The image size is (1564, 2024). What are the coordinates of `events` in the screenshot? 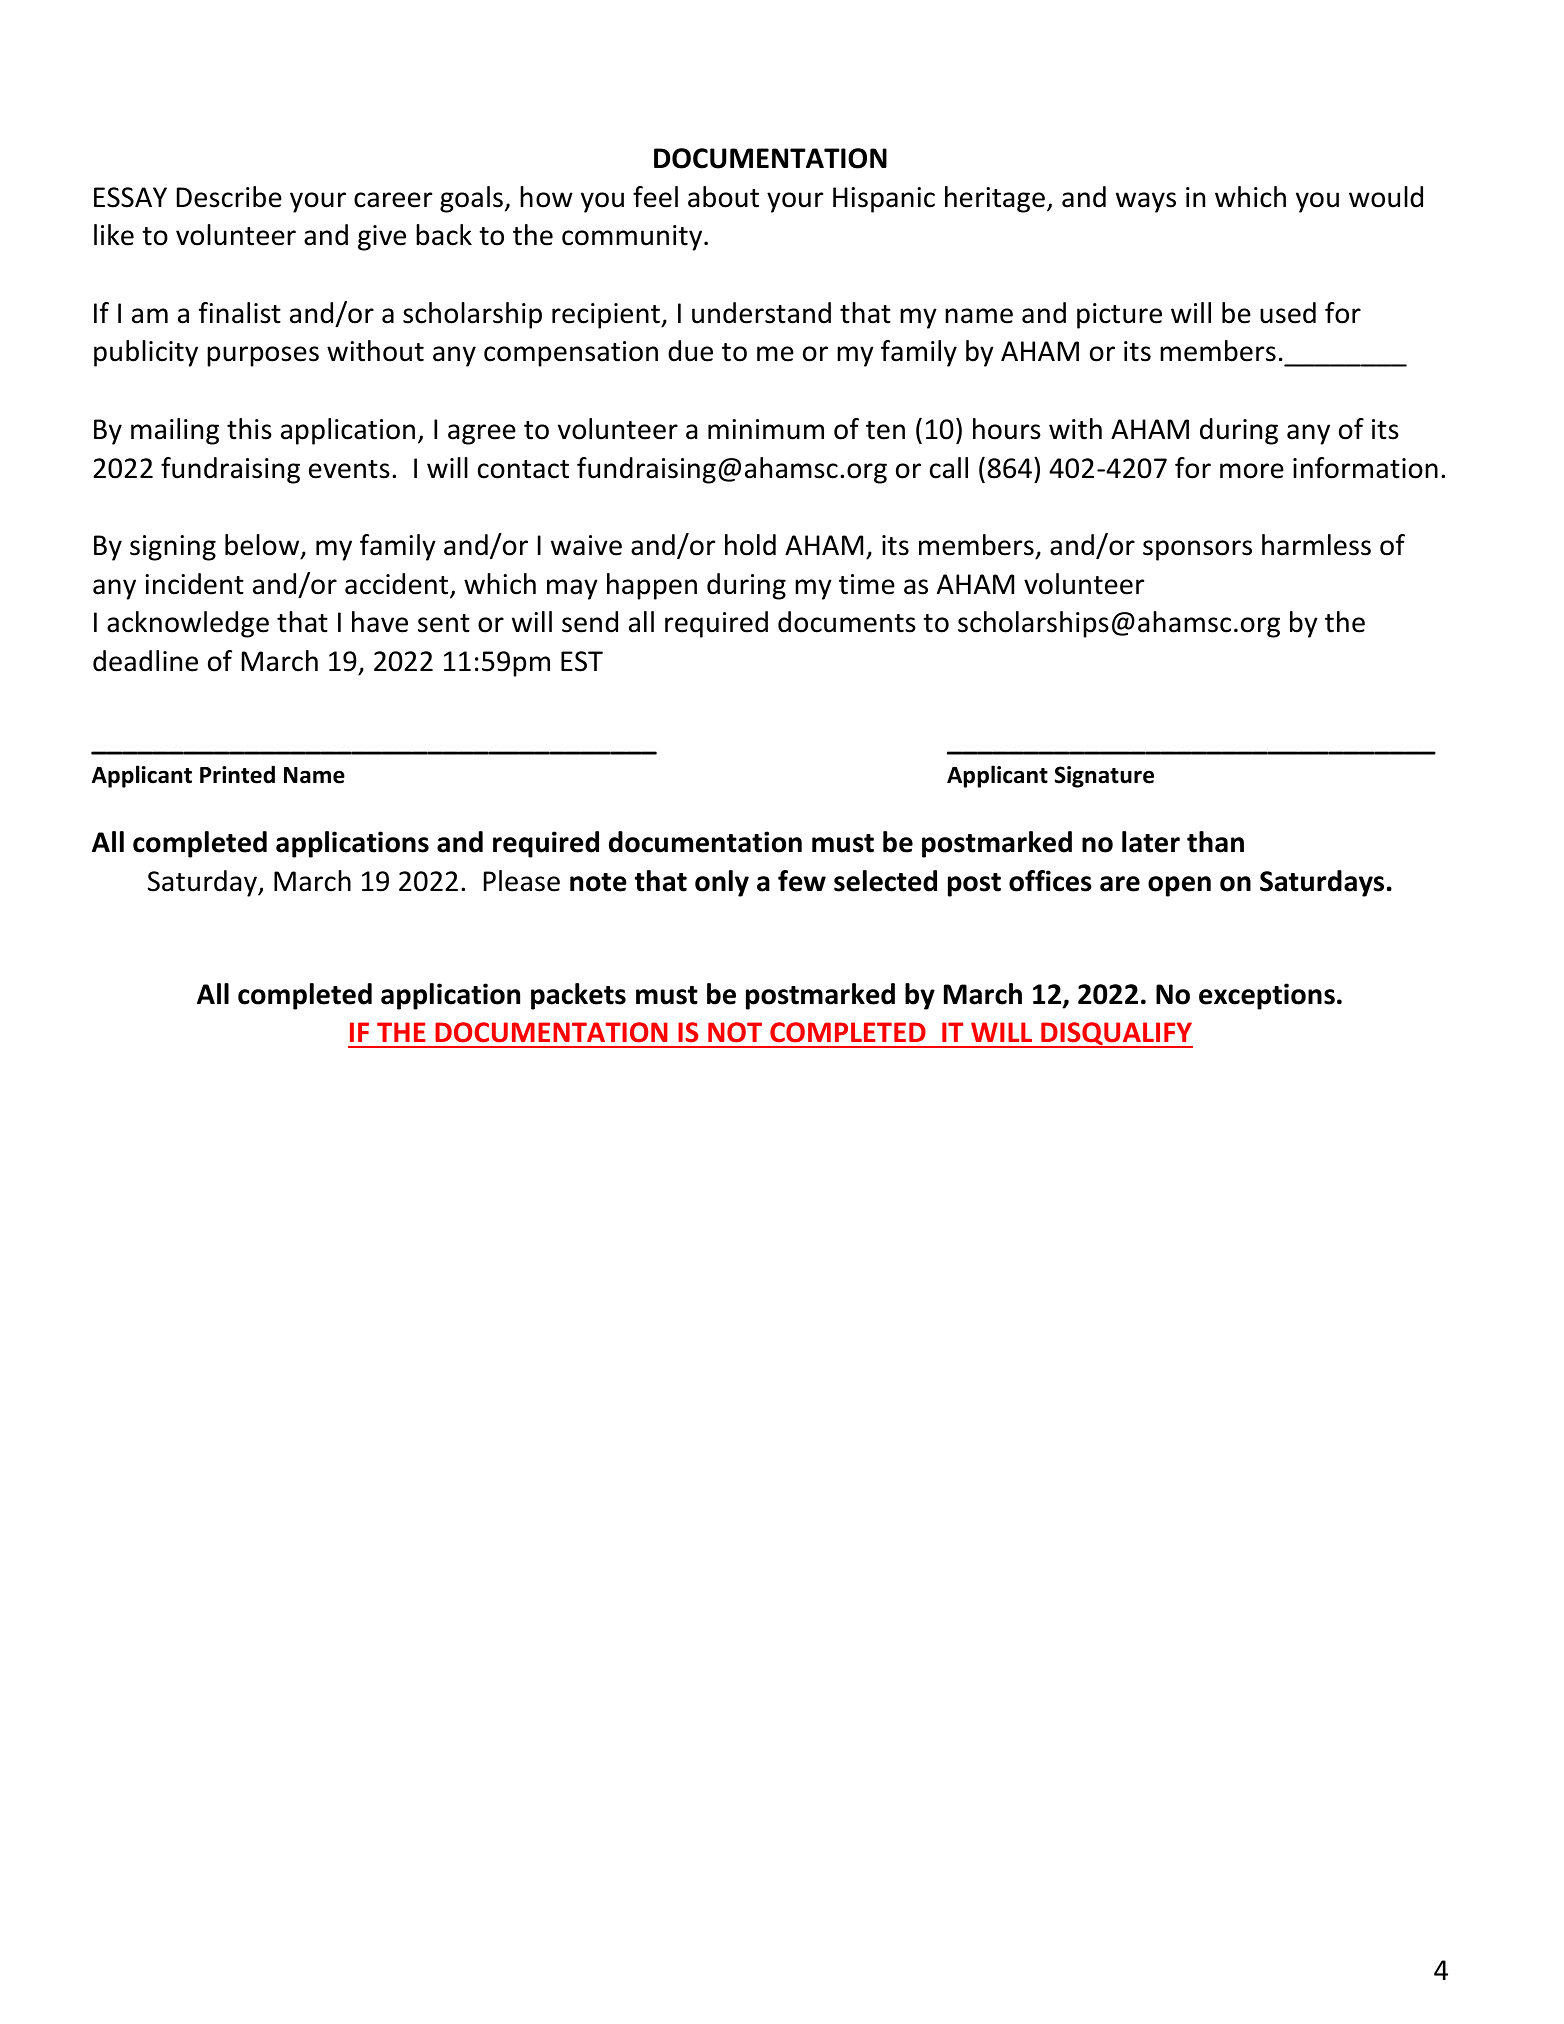 It's located at (349, 469).
